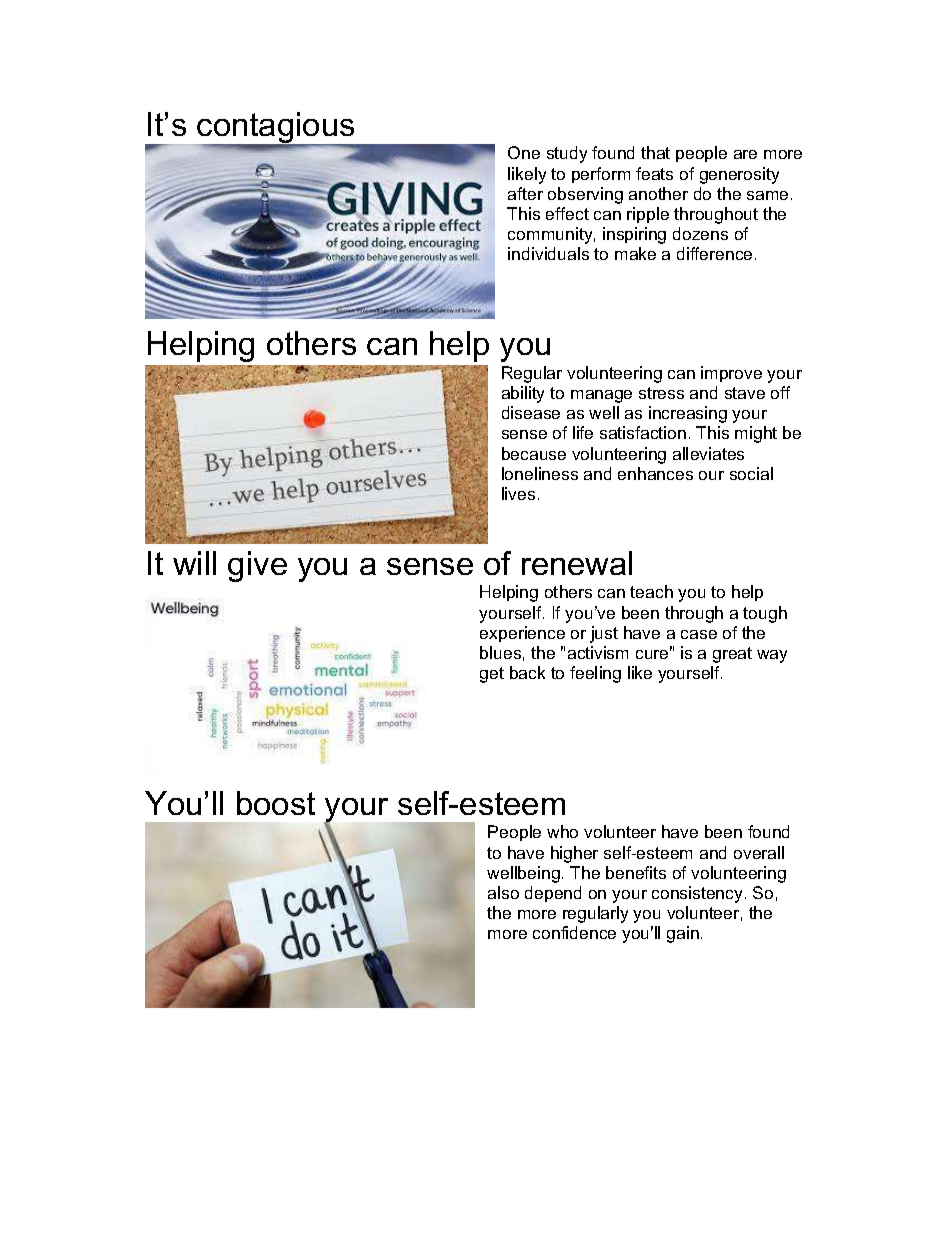 The image size is (952, 1233). What do you see at coordinates (739, 175) in the image?
I see `generosity` at bounding box center [739, 175].
